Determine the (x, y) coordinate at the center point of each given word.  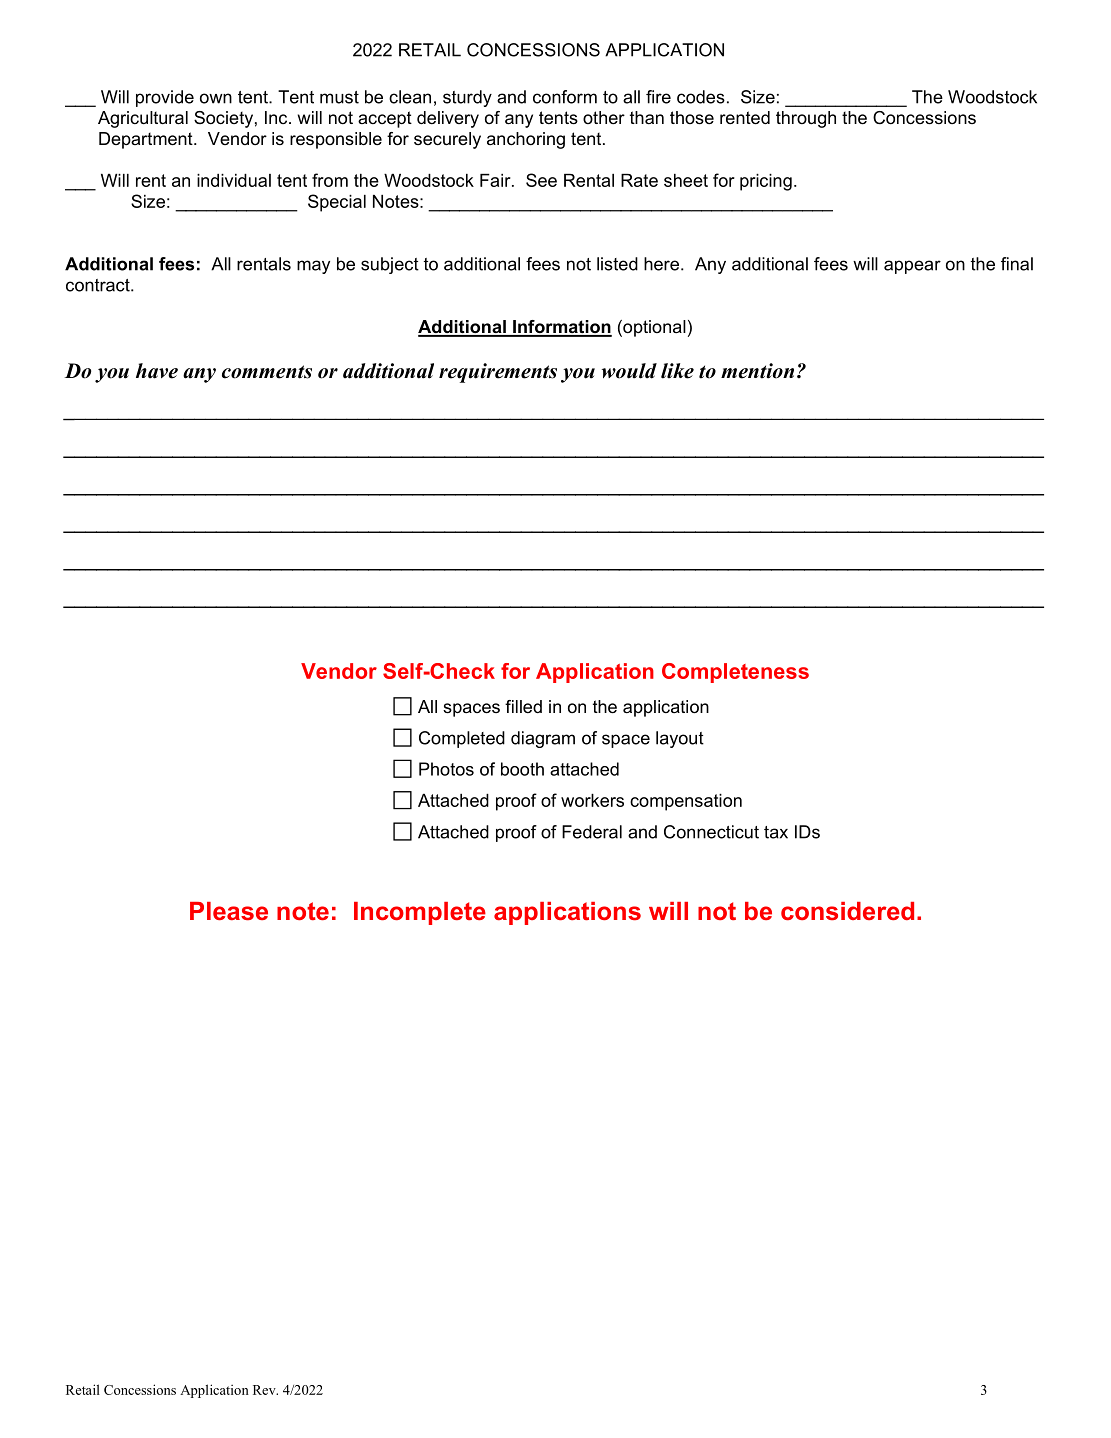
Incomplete (420, 913)
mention (757, 371)
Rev (265, 1390)
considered (847, 911)
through (806, 119)
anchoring (526, 140)
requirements (498, 373)
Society (223, 119)
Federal (592, 832)
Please (229, 911)
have (157, 371)
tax (776, 832)
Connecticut (711, 832)
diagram (543, 739)
